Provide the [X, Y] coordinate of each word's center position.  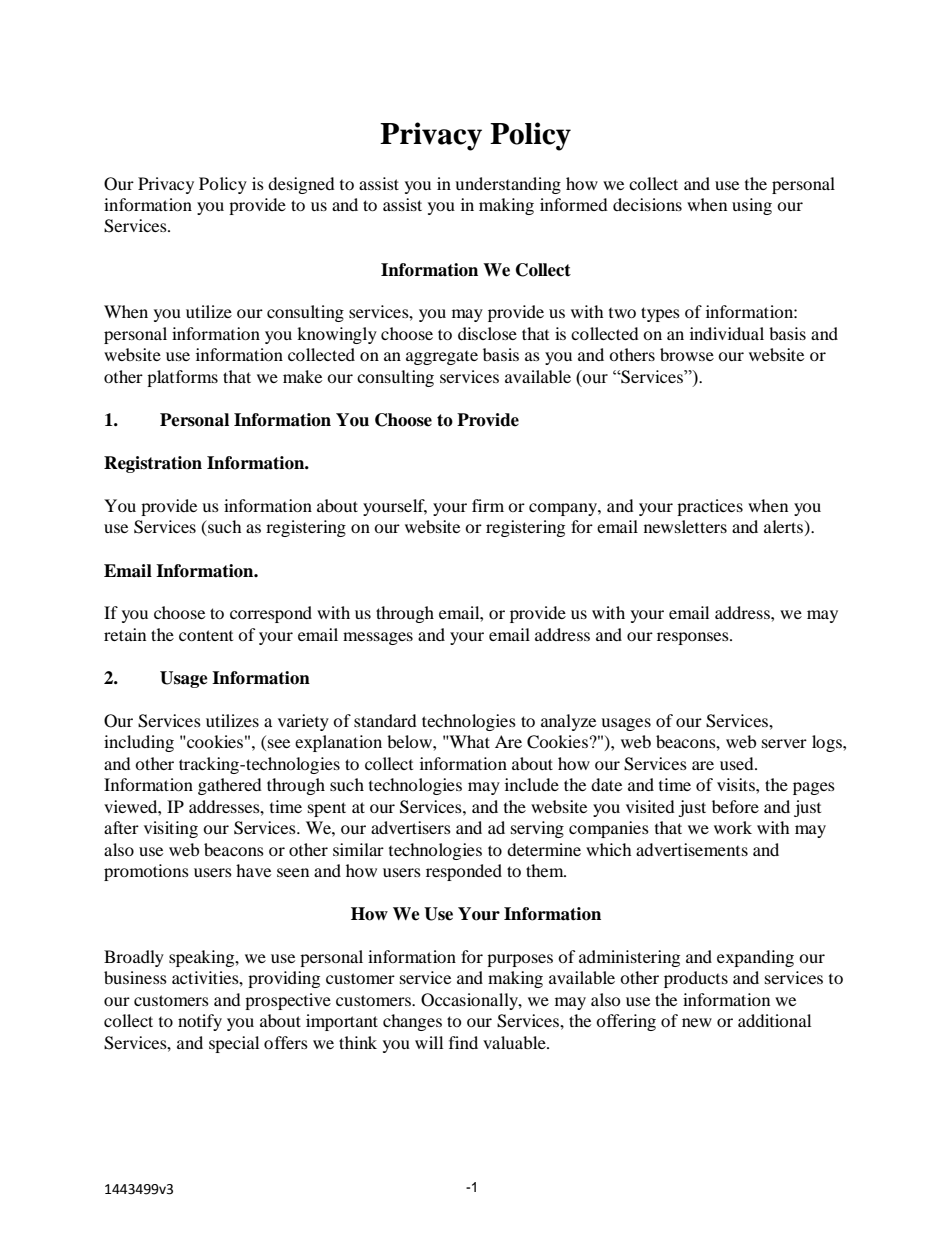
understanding [508, 185]
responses [694, 638]
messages [378, 638]
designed [301, 185]
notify [200, 1022]
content [206, 635]
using [752, 206]
